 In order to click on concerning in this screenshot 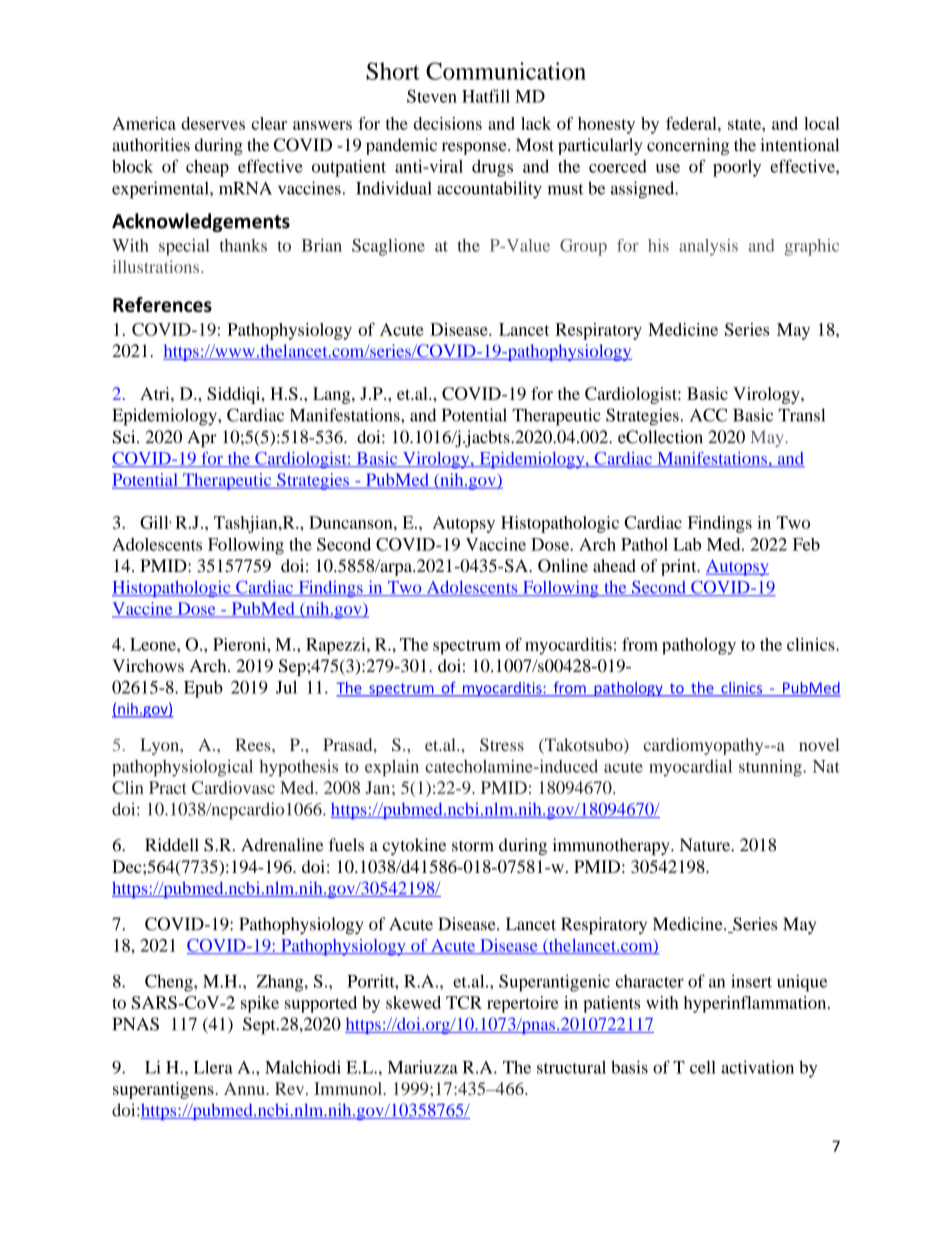, I will do `click(688, 146)`.
